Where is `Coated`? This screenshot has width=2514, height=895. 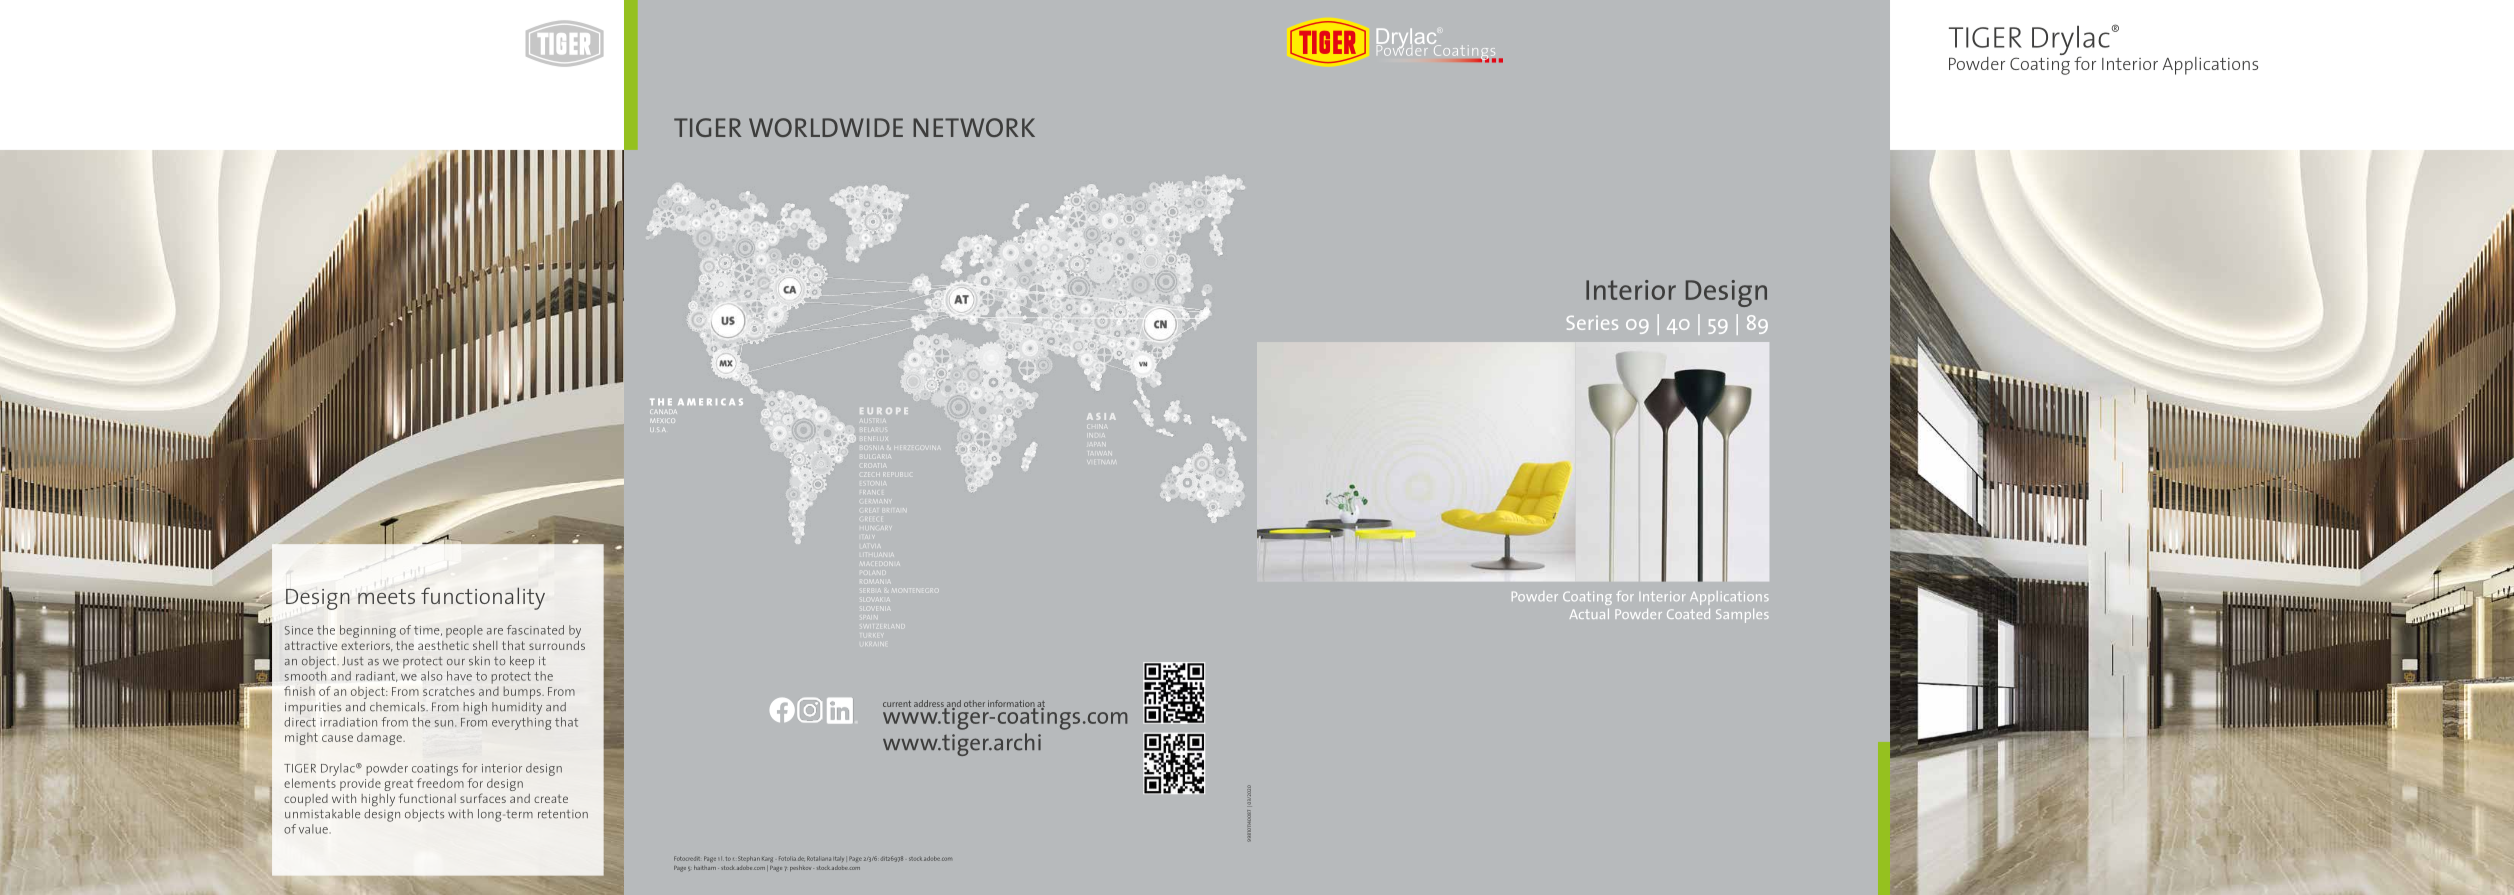
Coated is located at coordinates (1688, 614).
